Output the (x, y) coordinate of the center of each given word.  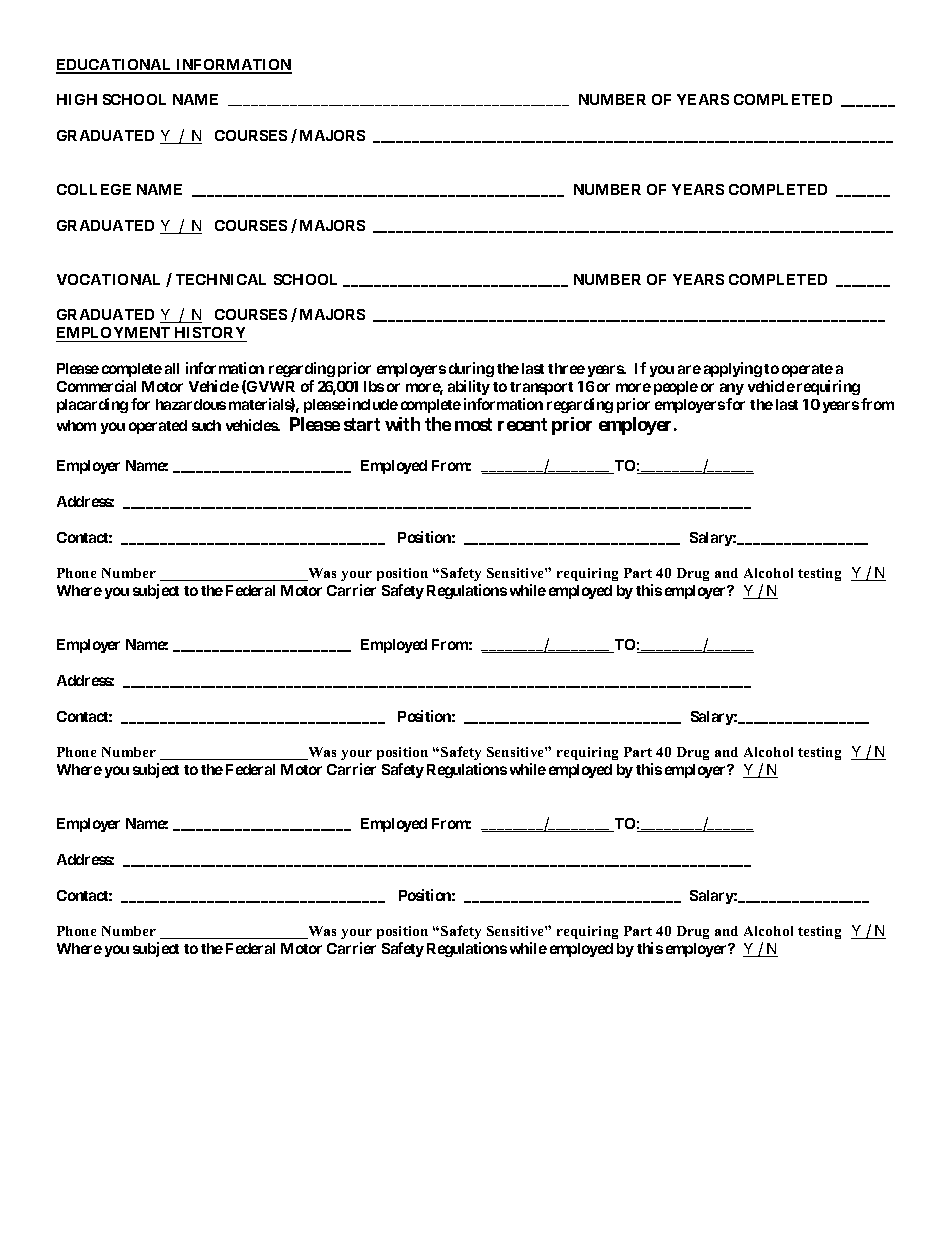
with (402, 424)
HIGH (77, 99)
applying (733, 369)
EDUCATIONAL (115, 66)
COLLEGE (94, 189)
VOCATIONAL (108, 279)
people (676, 388)
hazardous (191, 404)
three (566, 368)
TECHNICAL (221, 279)
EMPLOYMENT (114, 334)
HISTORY (210, 334)
